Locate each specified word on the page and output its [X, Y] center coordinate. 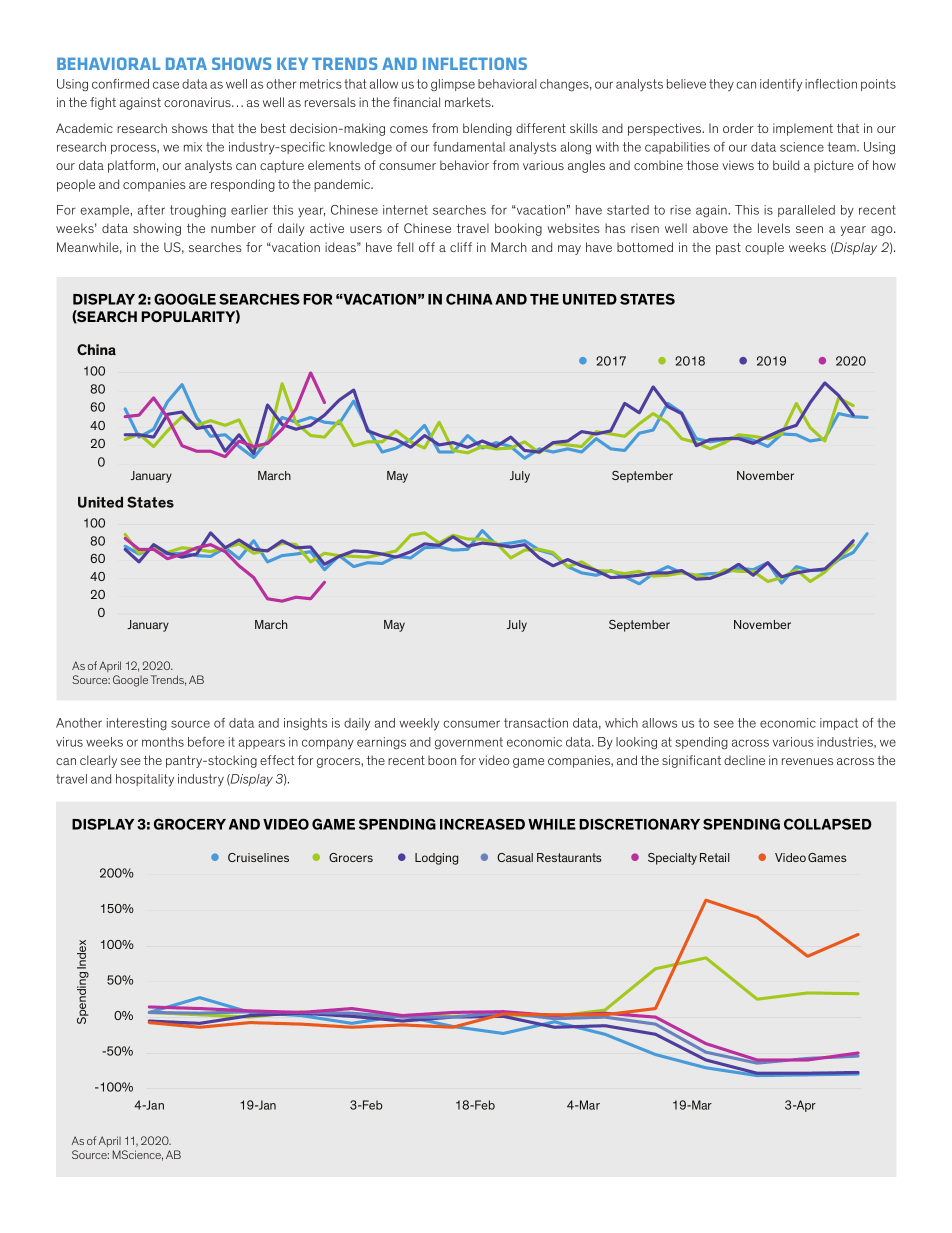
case [166, 85]
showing [157, 229]
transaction [536, 723]
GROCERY [190, 824]
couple [764, 248]
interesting [137, 724]
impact [839, 724]
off [427, 247]
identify [781, 85]
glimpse [453, 85]
